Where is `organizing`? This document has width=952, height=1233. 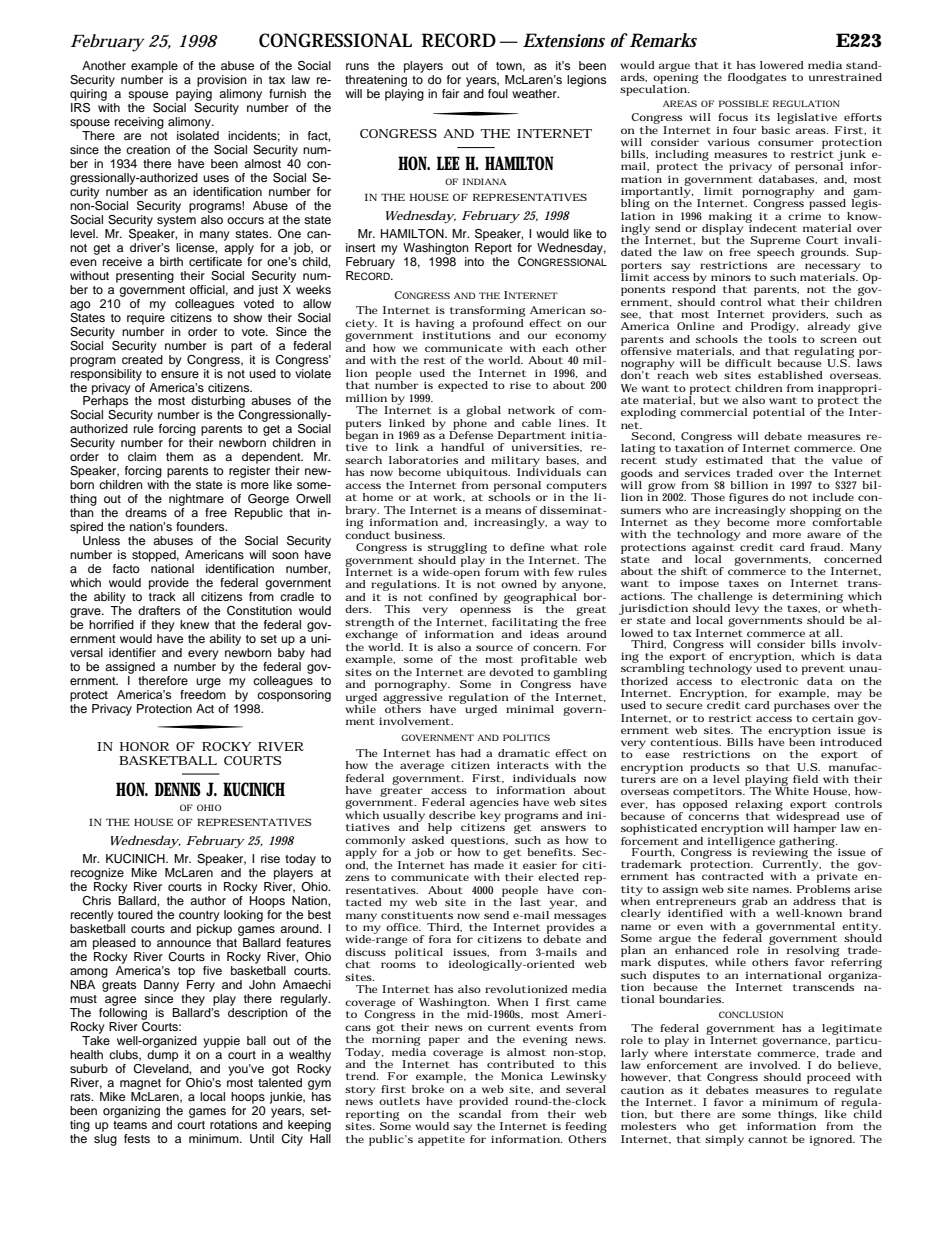 organizing is located at coordinates (131, 1112).
